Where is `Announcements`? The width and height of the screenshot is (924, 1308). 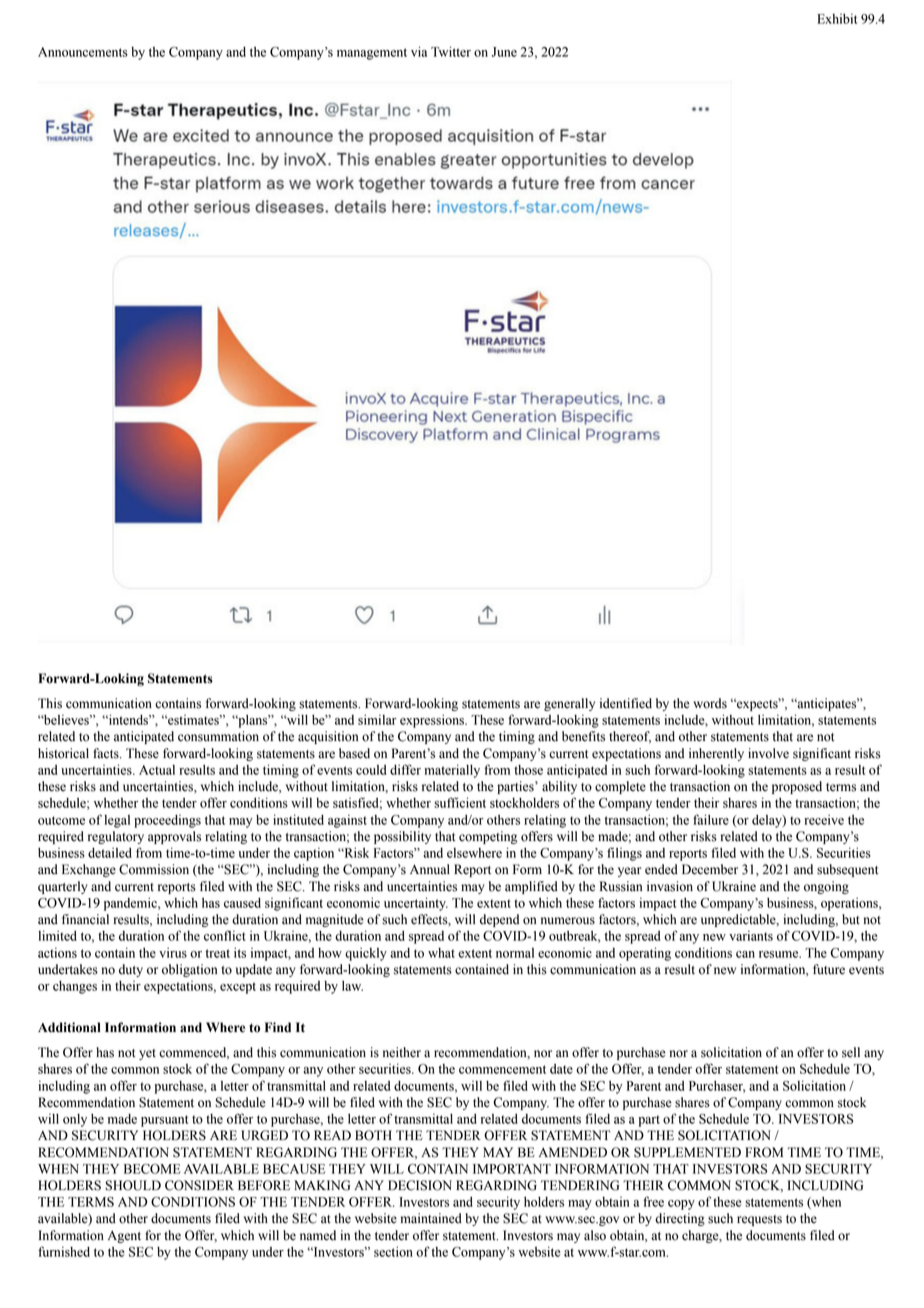
Announcements is located at coordinates (83, 52).
